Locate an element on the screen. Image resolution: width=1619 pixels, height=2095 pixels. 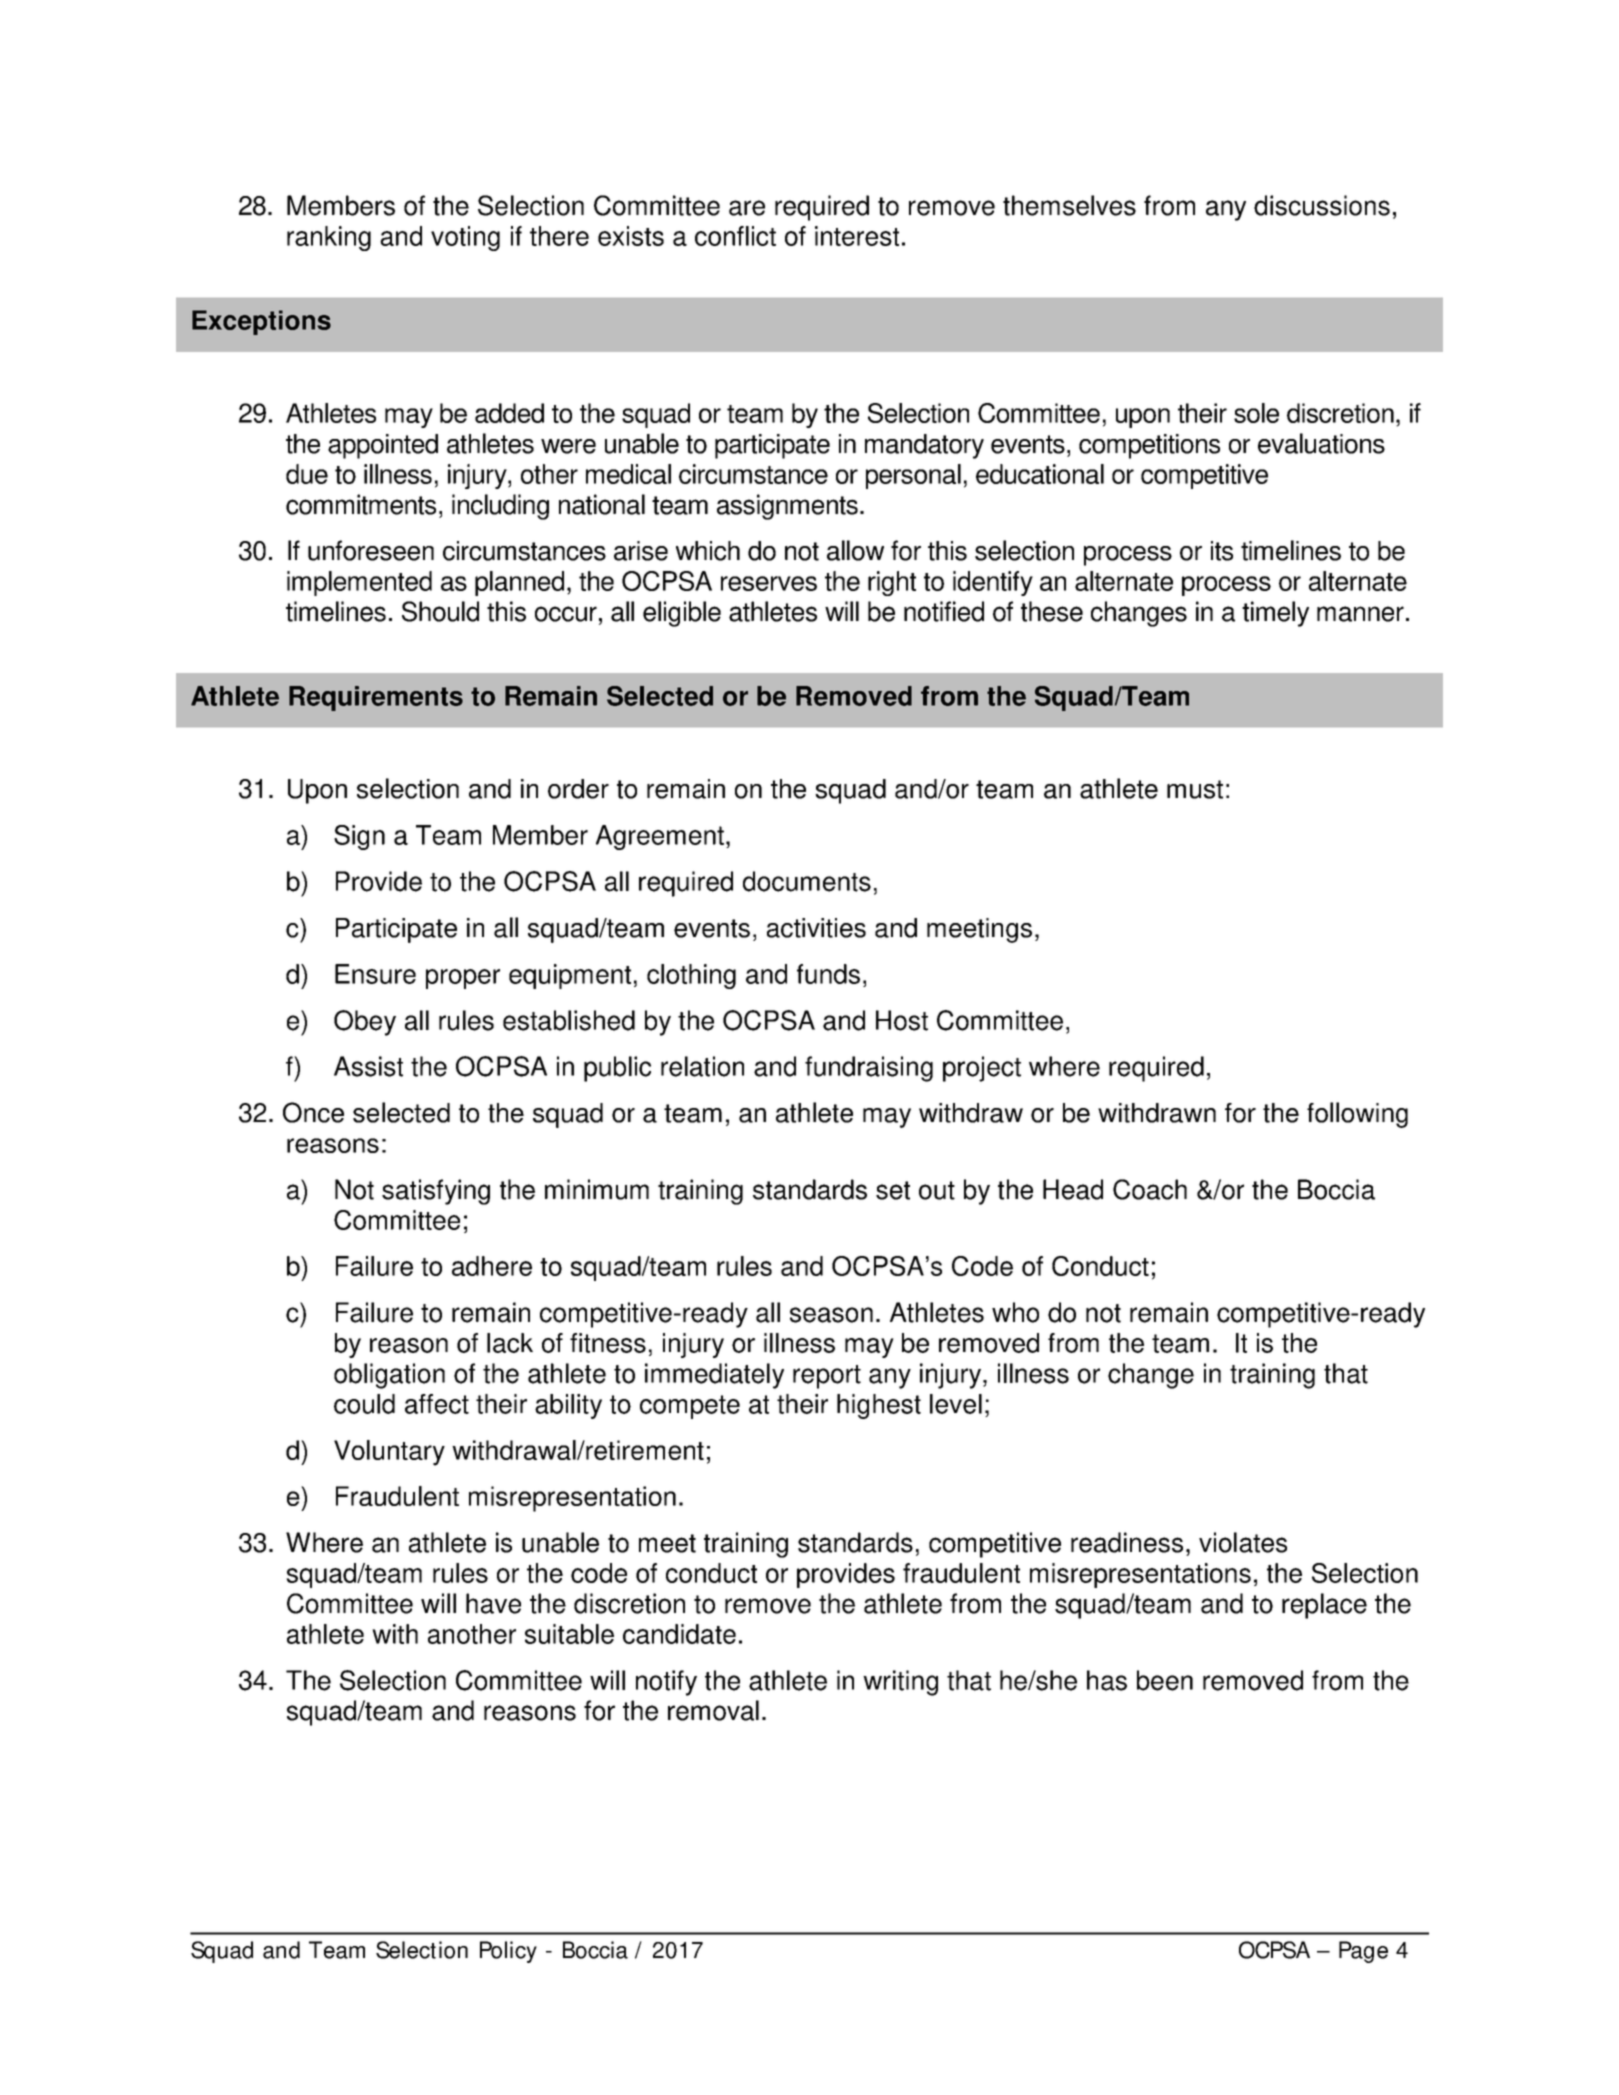
Assist is located at coordinates (368, 1066).
